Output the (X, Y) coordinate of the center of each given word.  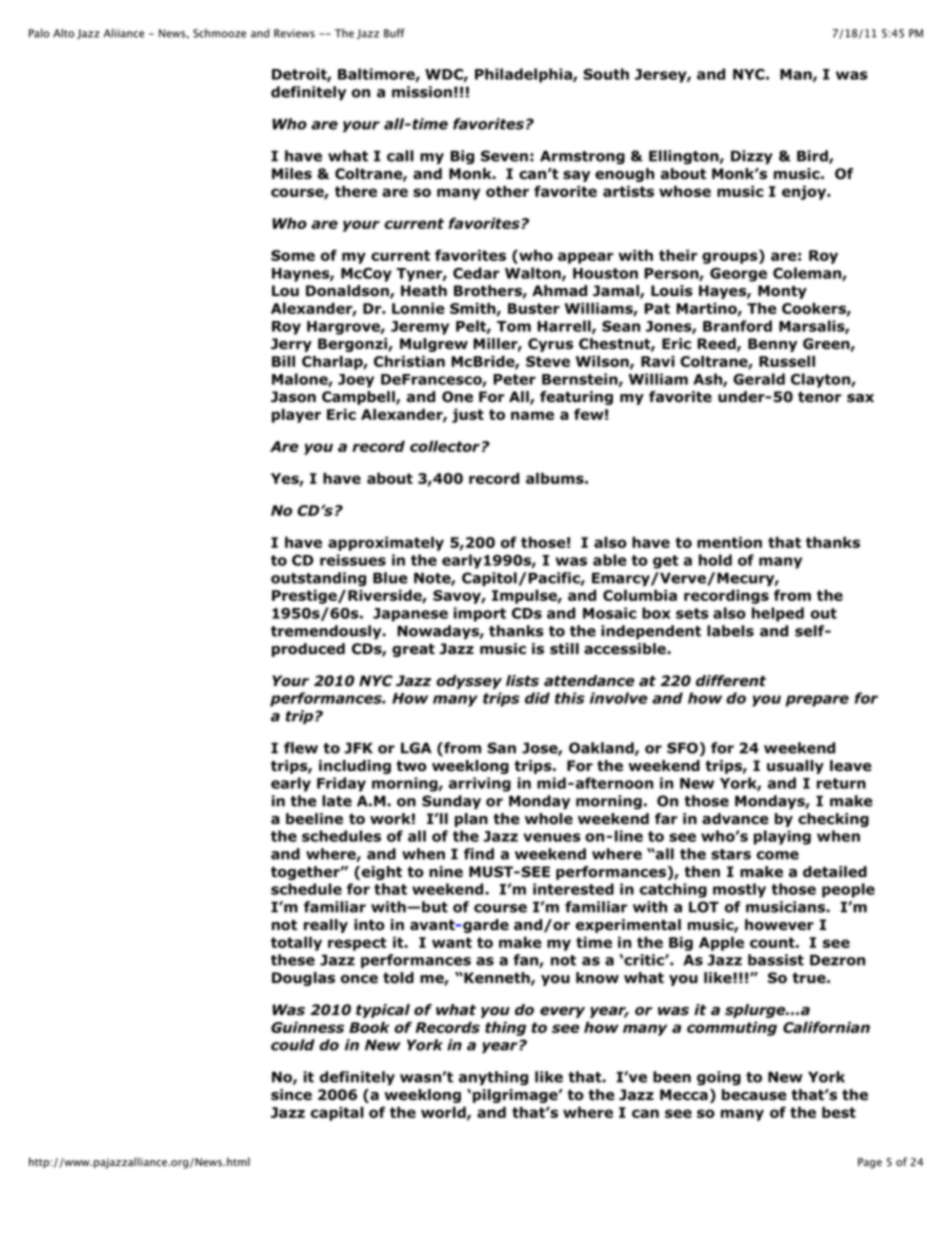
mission (422, 92)
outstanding (318, 579)
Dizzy (752, 157)
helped (778, 614)
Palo (39, 33)
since (291, 1095)
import (480, 614)
